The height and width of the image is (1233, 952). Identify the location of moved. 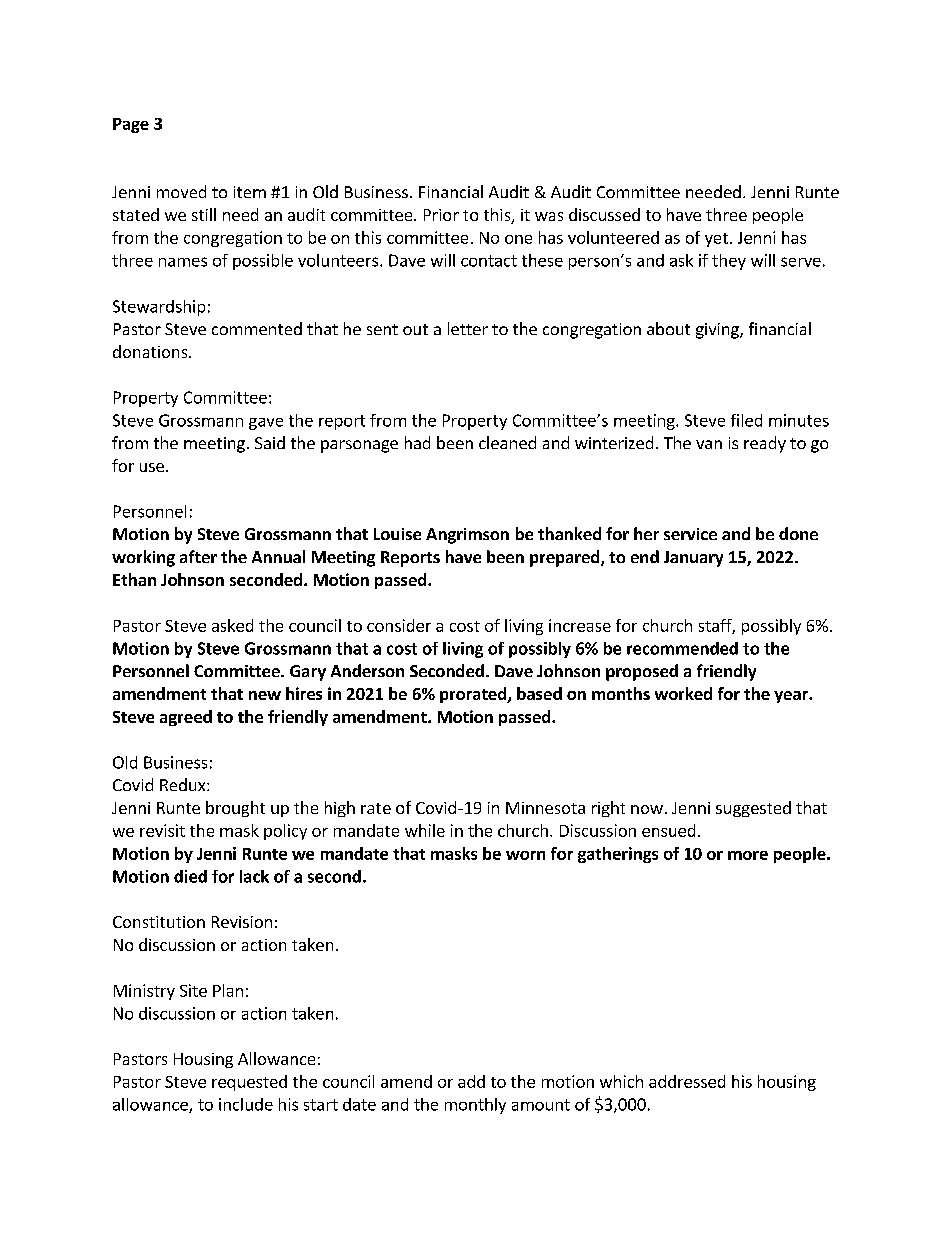
(181, 191).
